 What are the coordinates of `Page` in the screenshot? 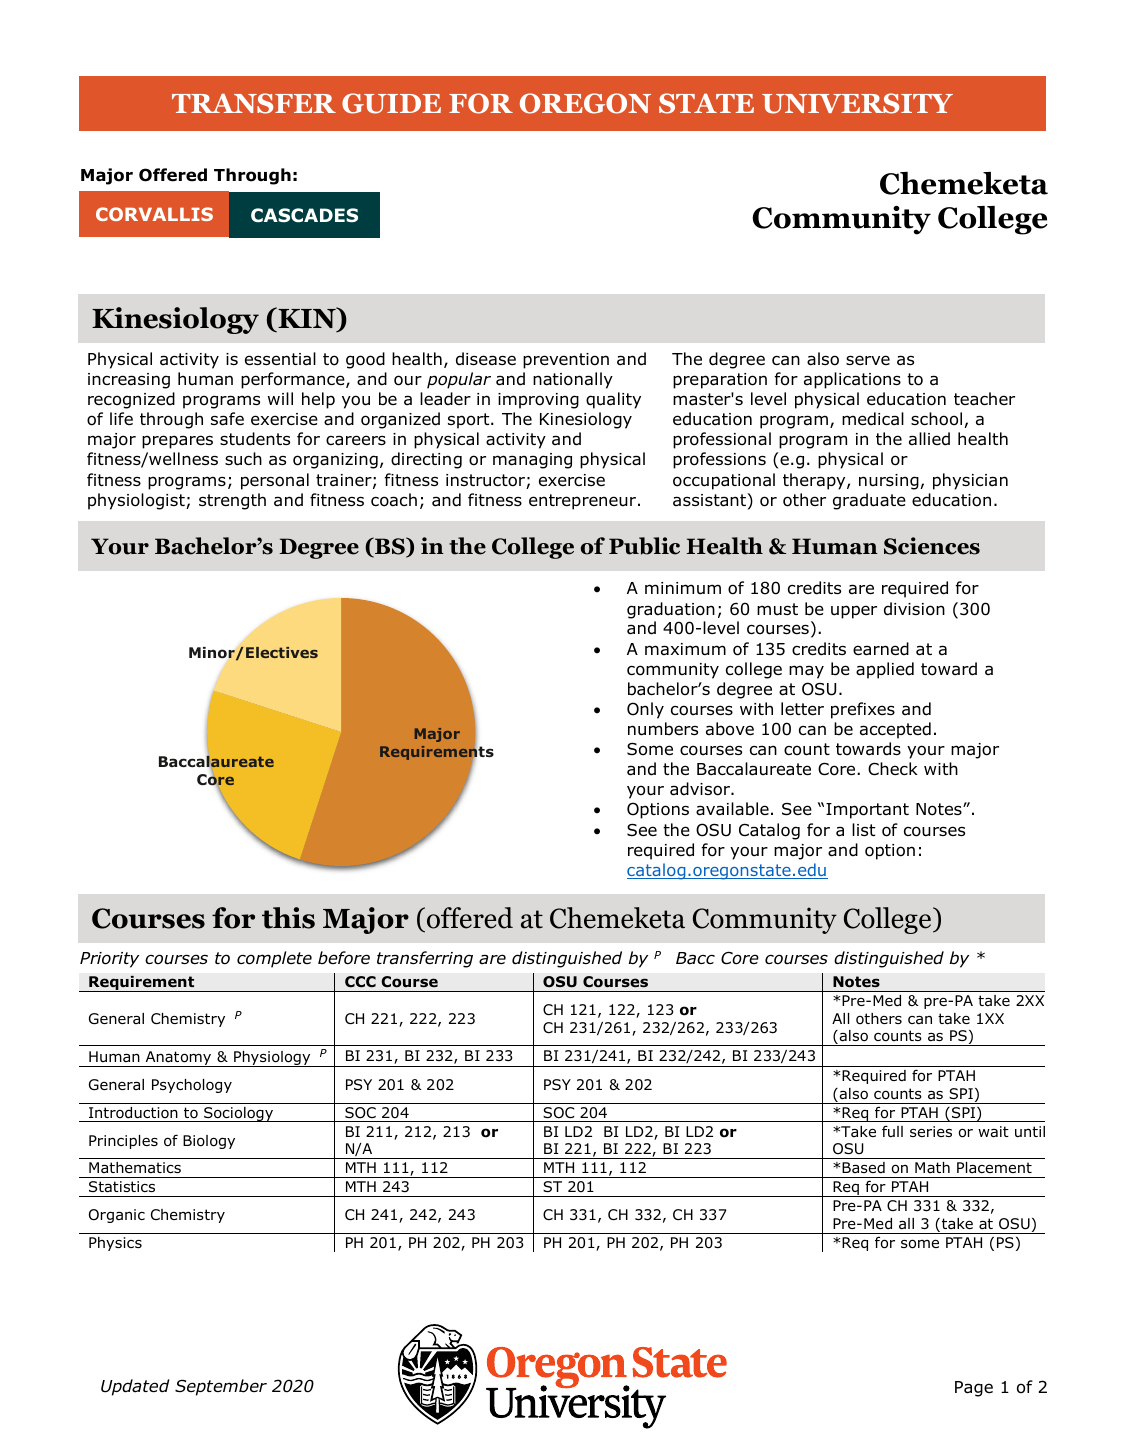 It's located at (974, 1389).
